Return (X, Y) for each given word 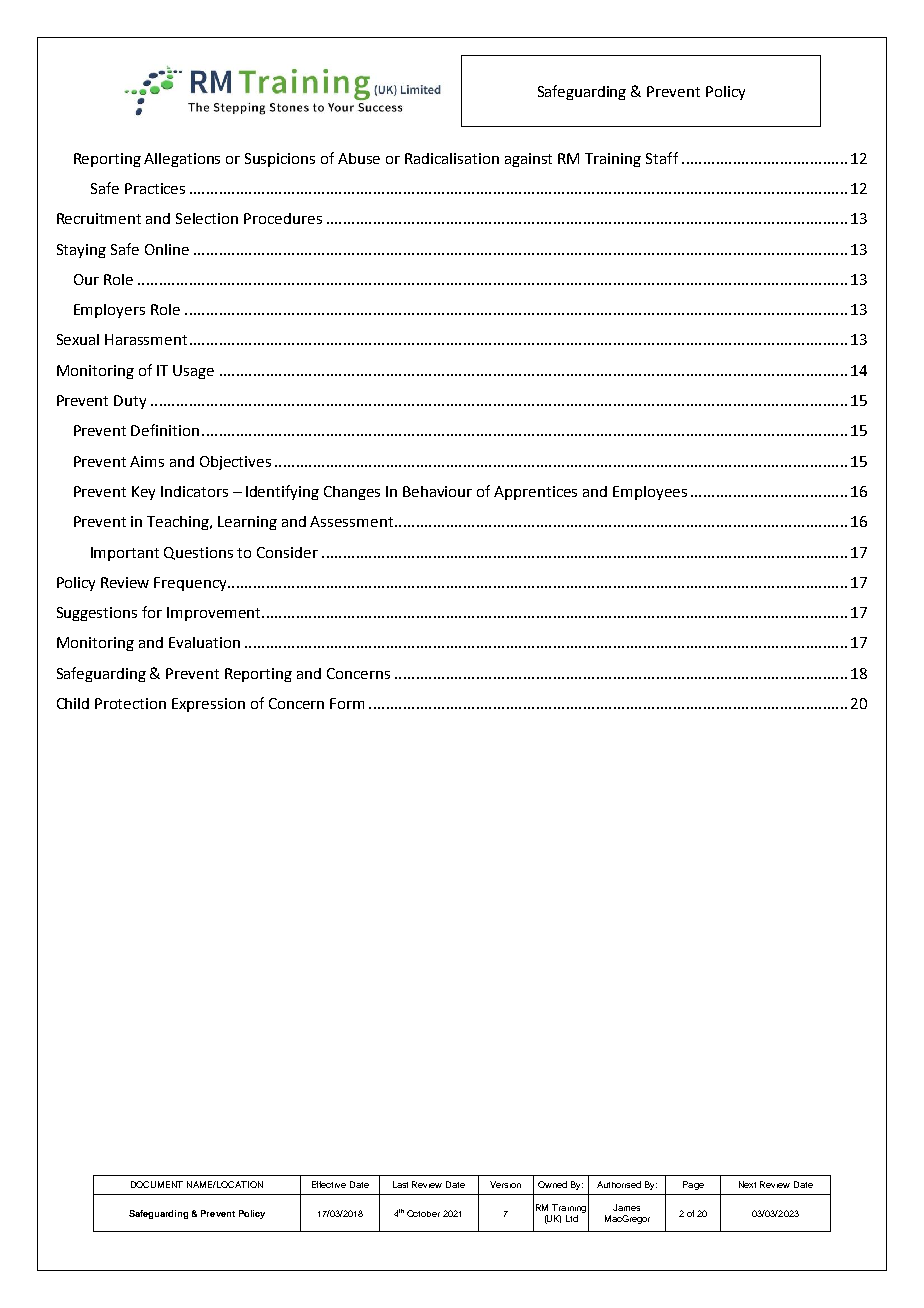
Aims (147, 461)
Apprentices (535, 493)
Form (347, 703)
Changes (352, 493)
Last (400, 1184)
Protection (130, 703)
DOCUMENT (157, 1184)
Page (693, 1185)
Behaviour (437, 491)
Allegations (182, 160)
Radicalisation (452, 158)
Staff (662, 158)
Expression (208, 705)
